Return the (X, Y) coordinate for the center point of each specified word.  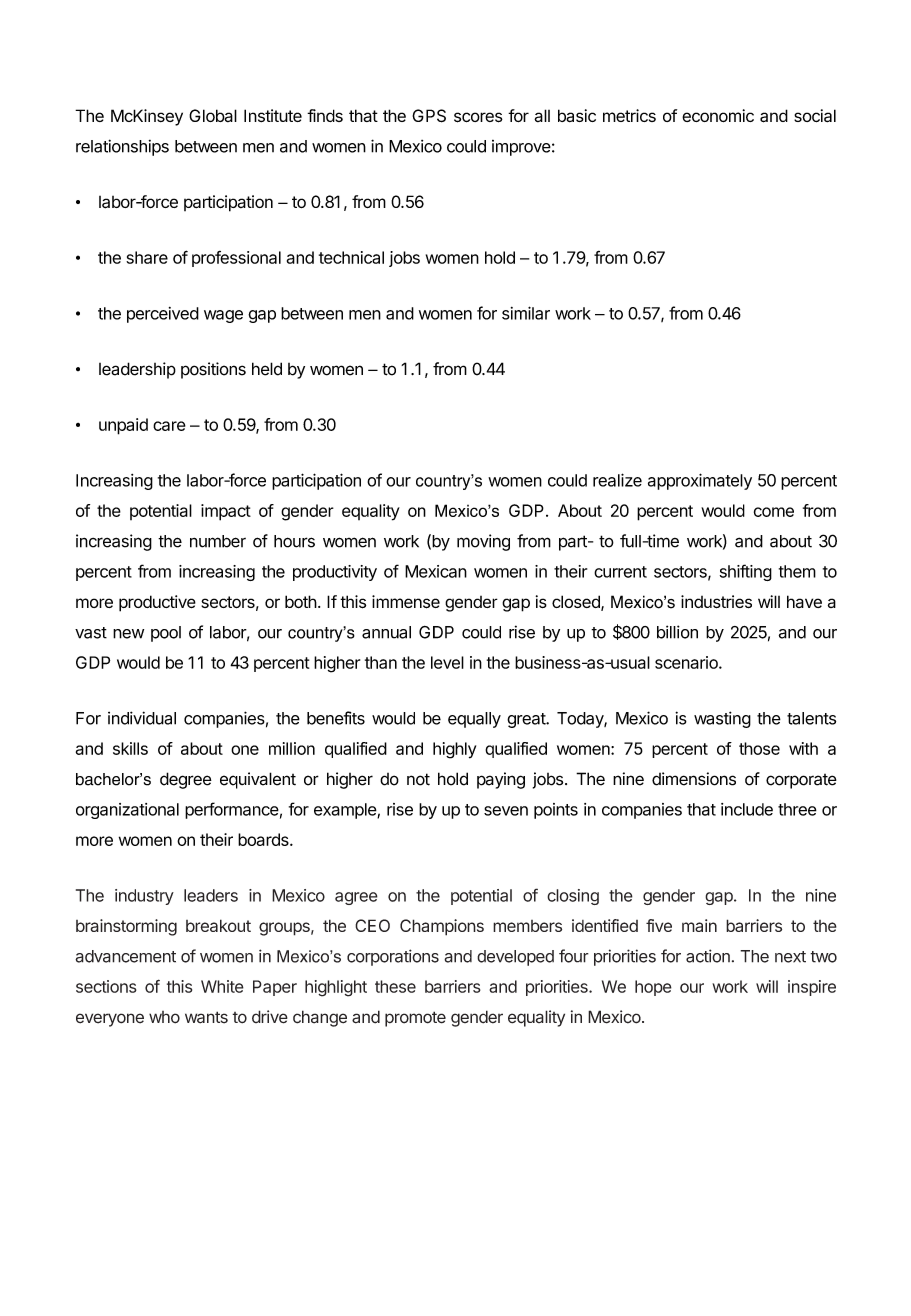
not (418, 779)
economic (718, 115)
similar (526, 313)
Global (213, 115)
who (164, 1017)
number (218, 541)
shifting (746, 572)
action (708, 956)
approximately (700, 481)
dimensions (694, 779)
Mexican (436, 571)
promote (415, 1019)
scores (478, 117)
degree (186, 780)
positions (213, 370)
